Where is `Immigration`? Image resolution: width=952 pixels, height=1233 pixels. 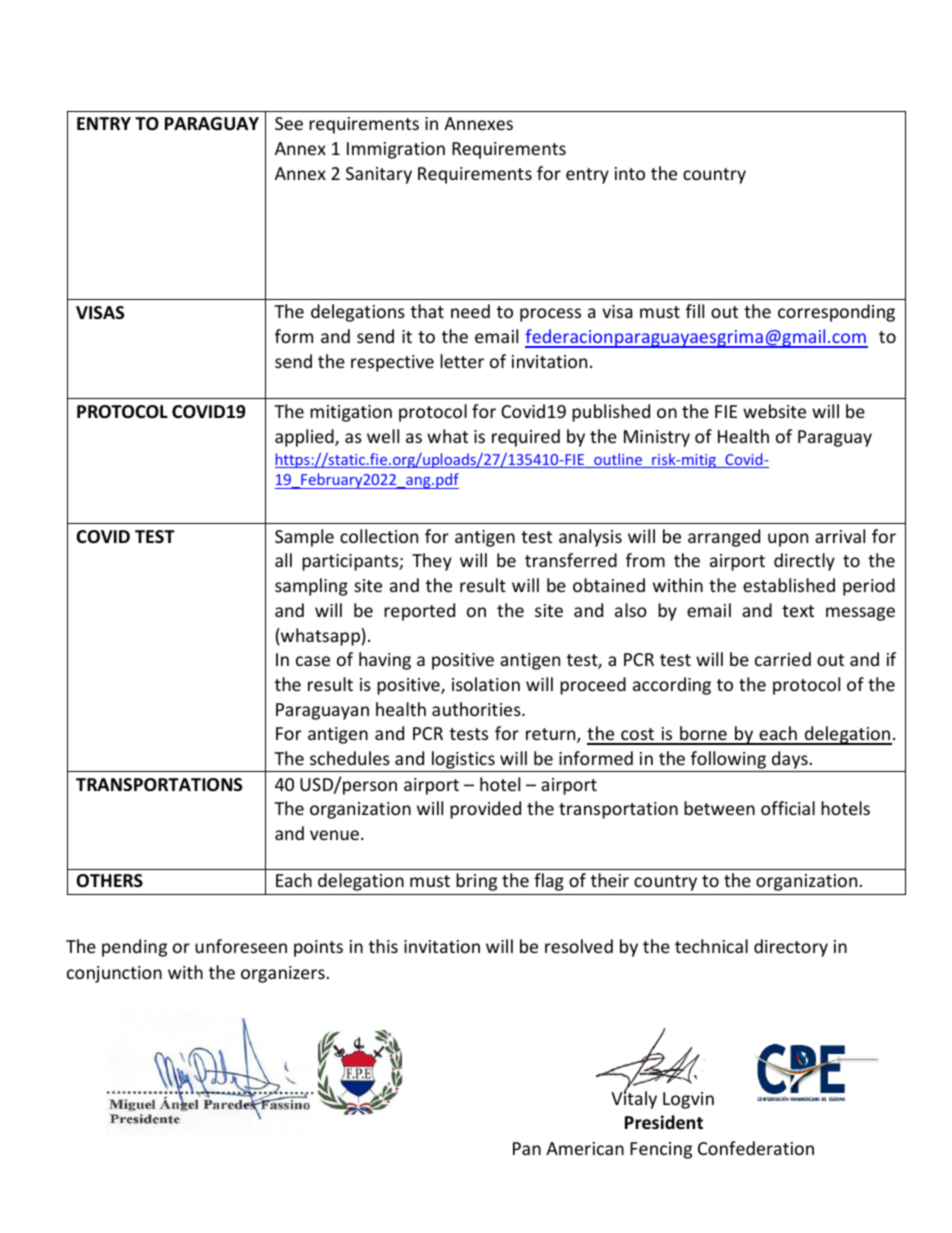 Immigration is located at coordinates (396, 150).
